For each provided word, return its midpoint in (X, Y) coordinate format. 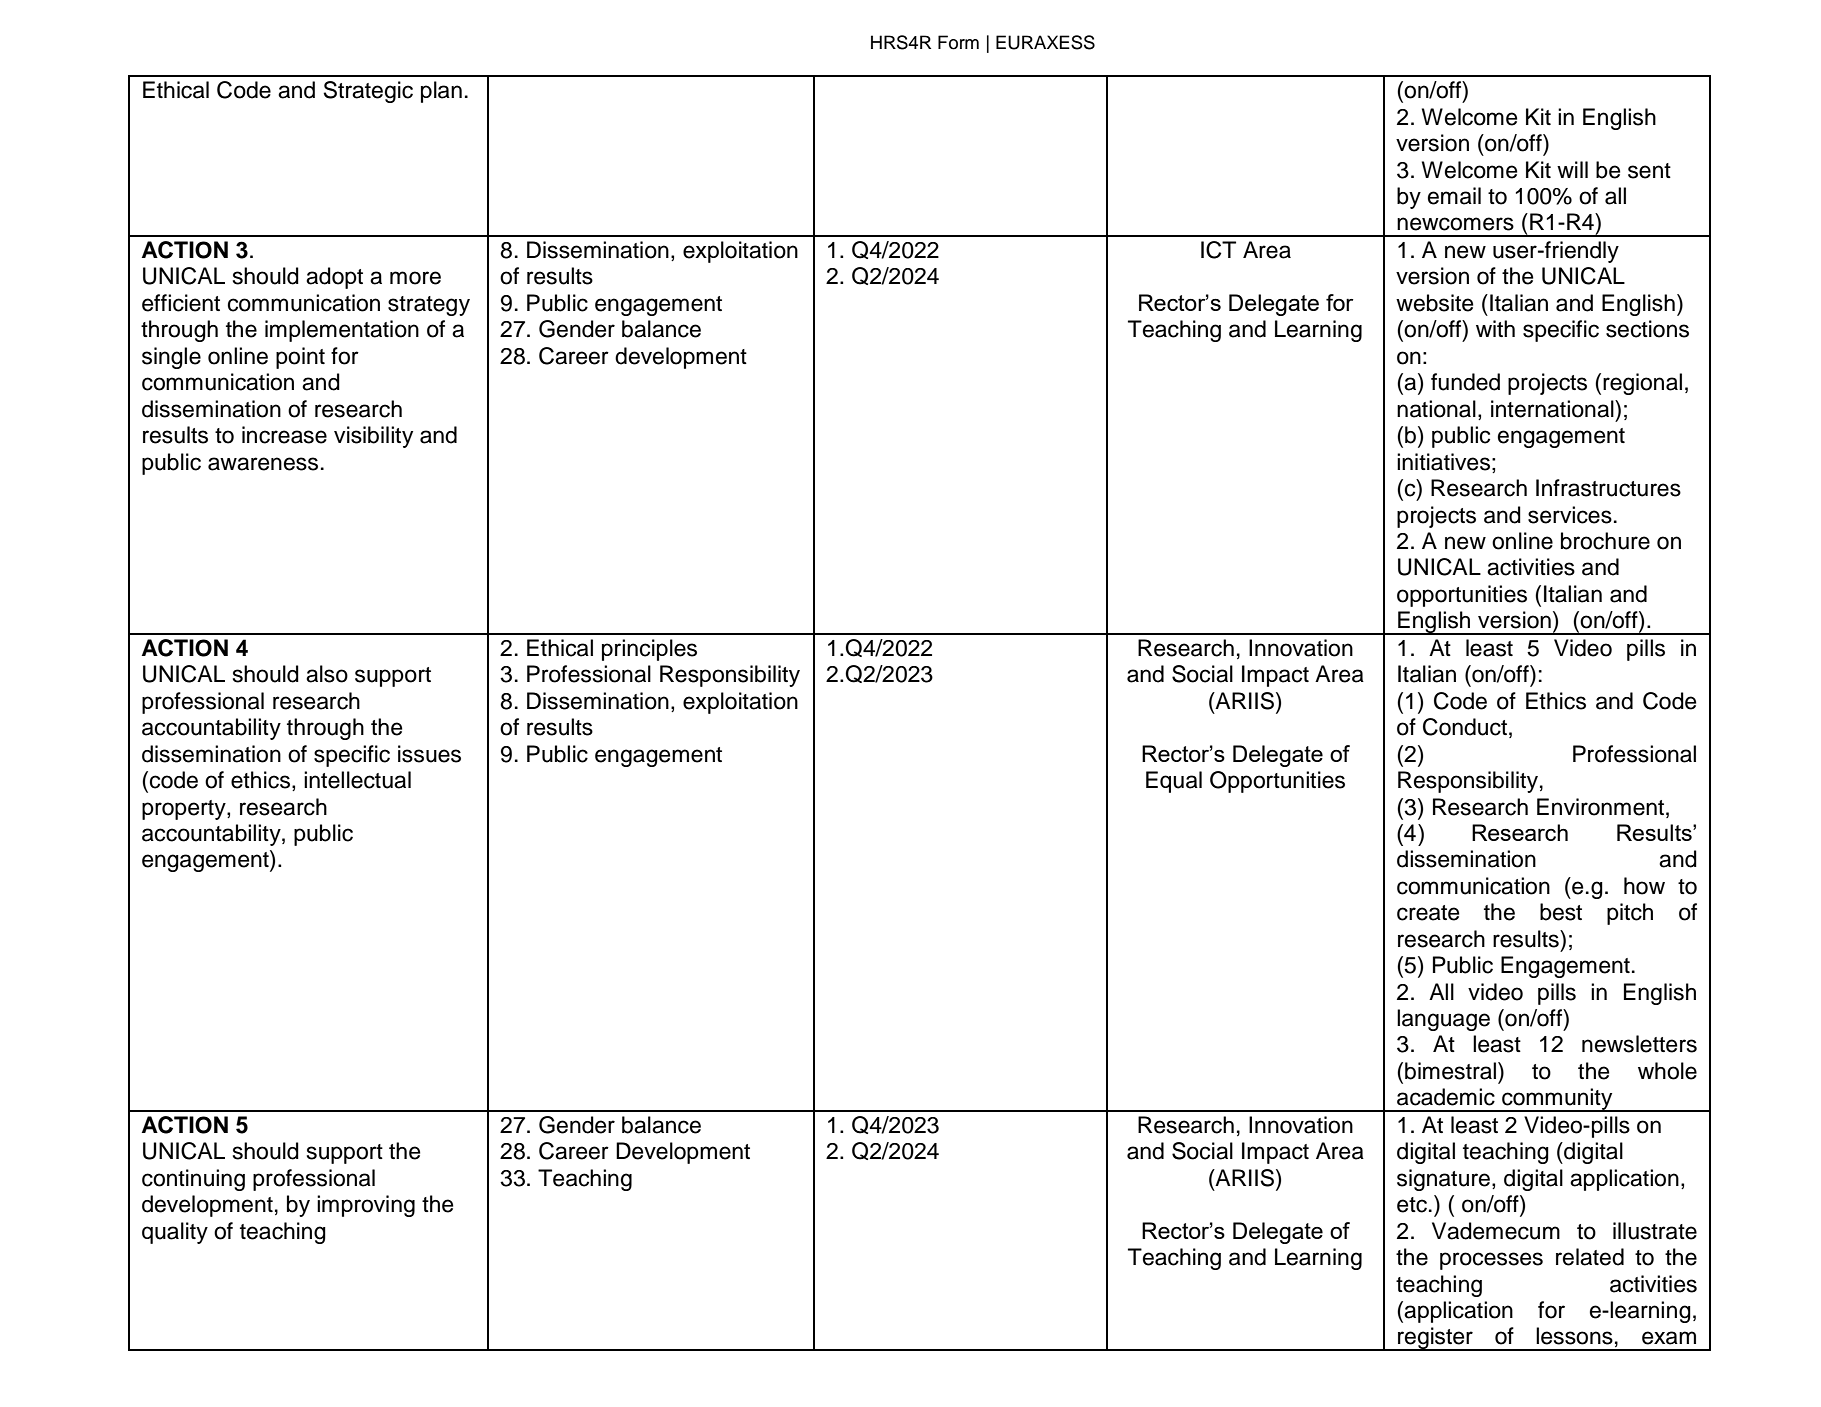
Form (958, 42)
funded (1465, 382)
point (300, 358)
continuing (193, 1180)
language (1443, 1020)
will (1572, 169)
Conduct (1465, 727)
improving (366, 1206)
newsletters (1639, 1044)
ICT (1218, 250)
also (327, 674)
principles (649, 650)
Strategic (368, 92)
